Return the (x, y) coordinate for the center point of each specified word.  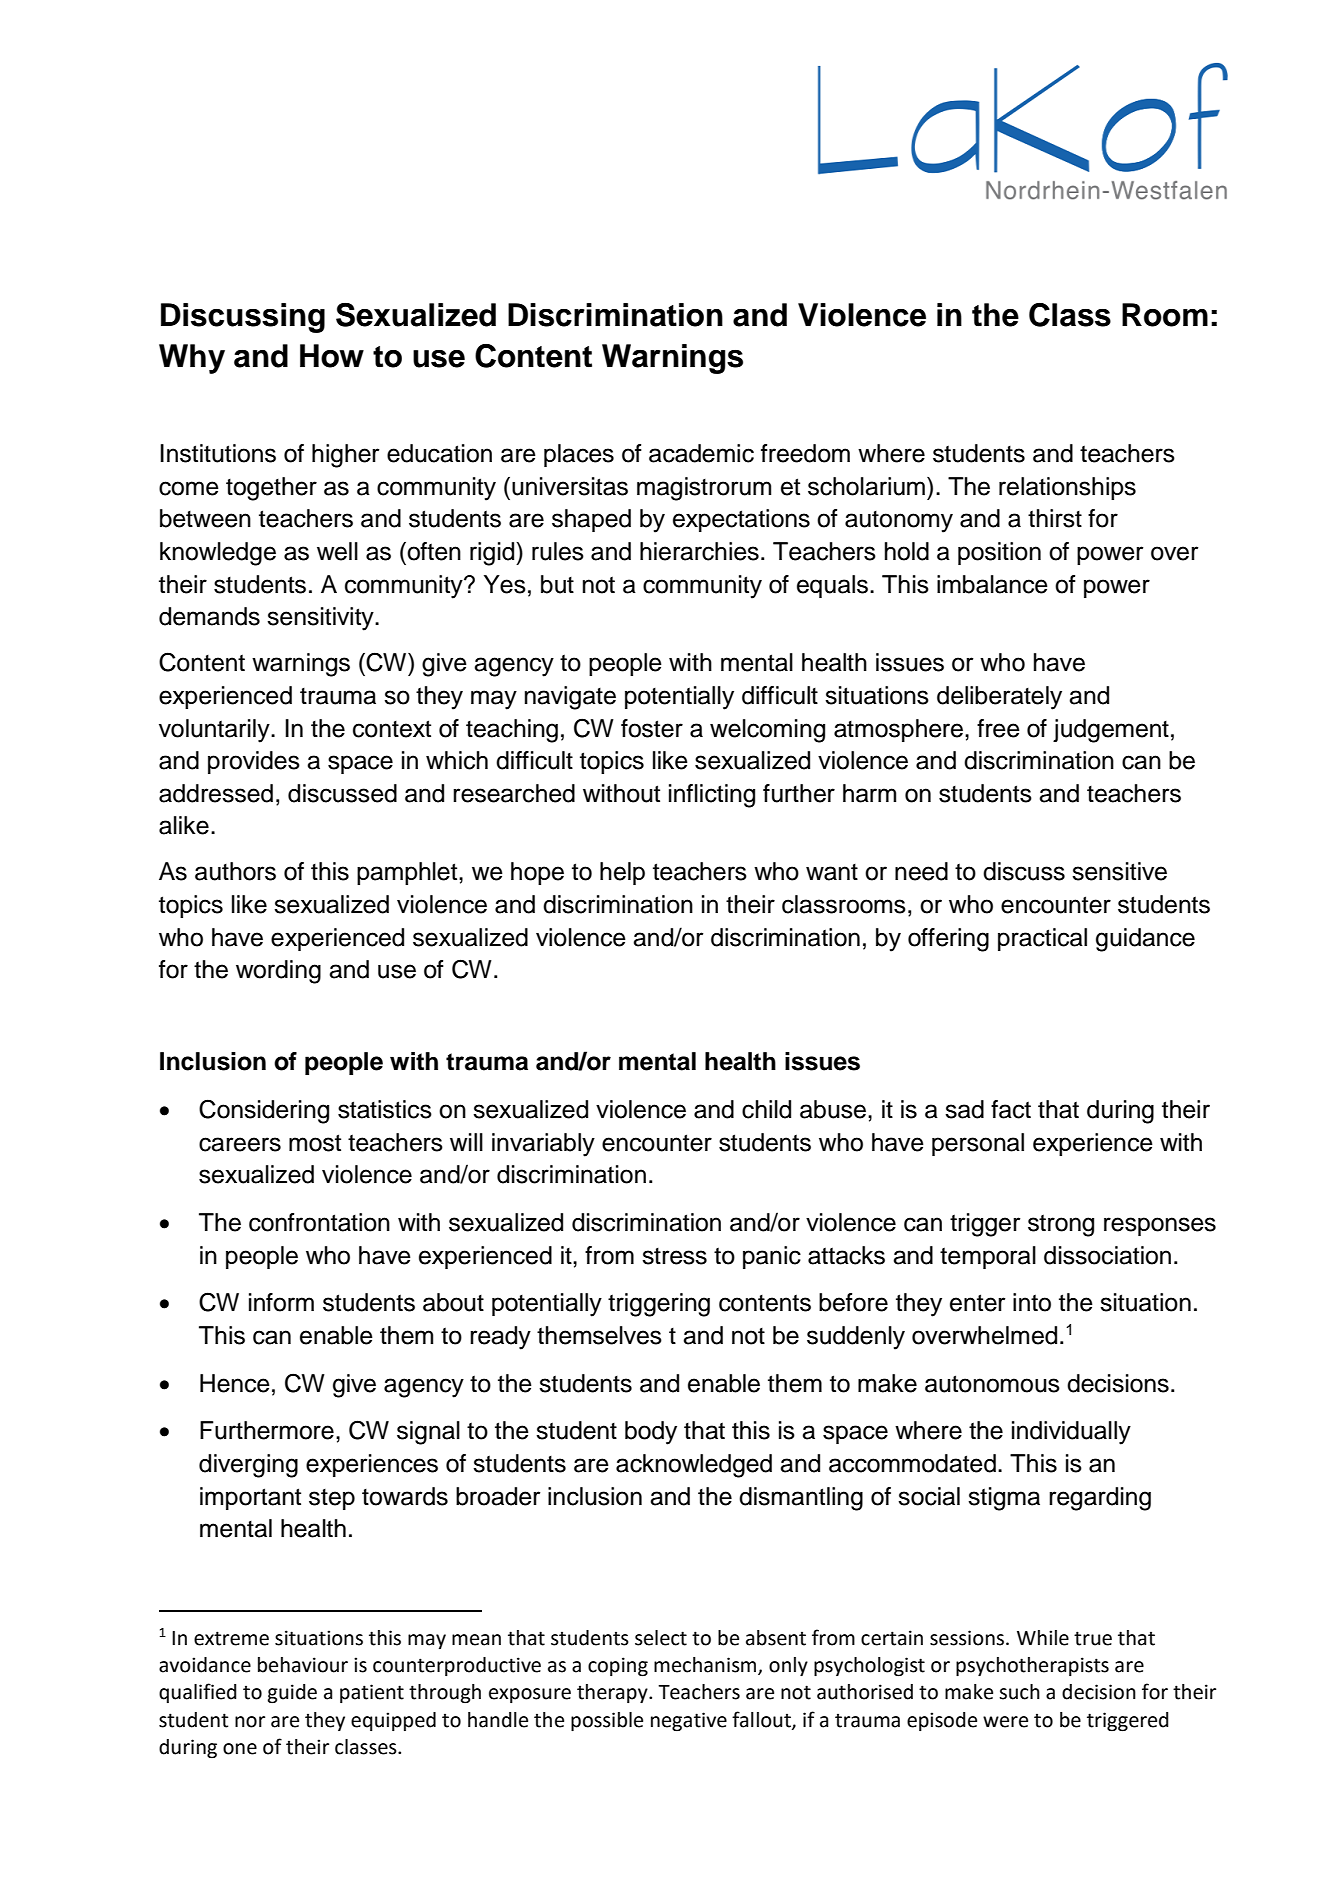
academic (701, 453)
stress (674, 1256)
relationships (1067, 488)
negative (689, 1722)
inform (281, 1302)
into (1032, 1302)
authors (235, 871)
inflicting (712, 796)
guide (292, 1694)
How (332, 356)
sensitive (1119, 871)
